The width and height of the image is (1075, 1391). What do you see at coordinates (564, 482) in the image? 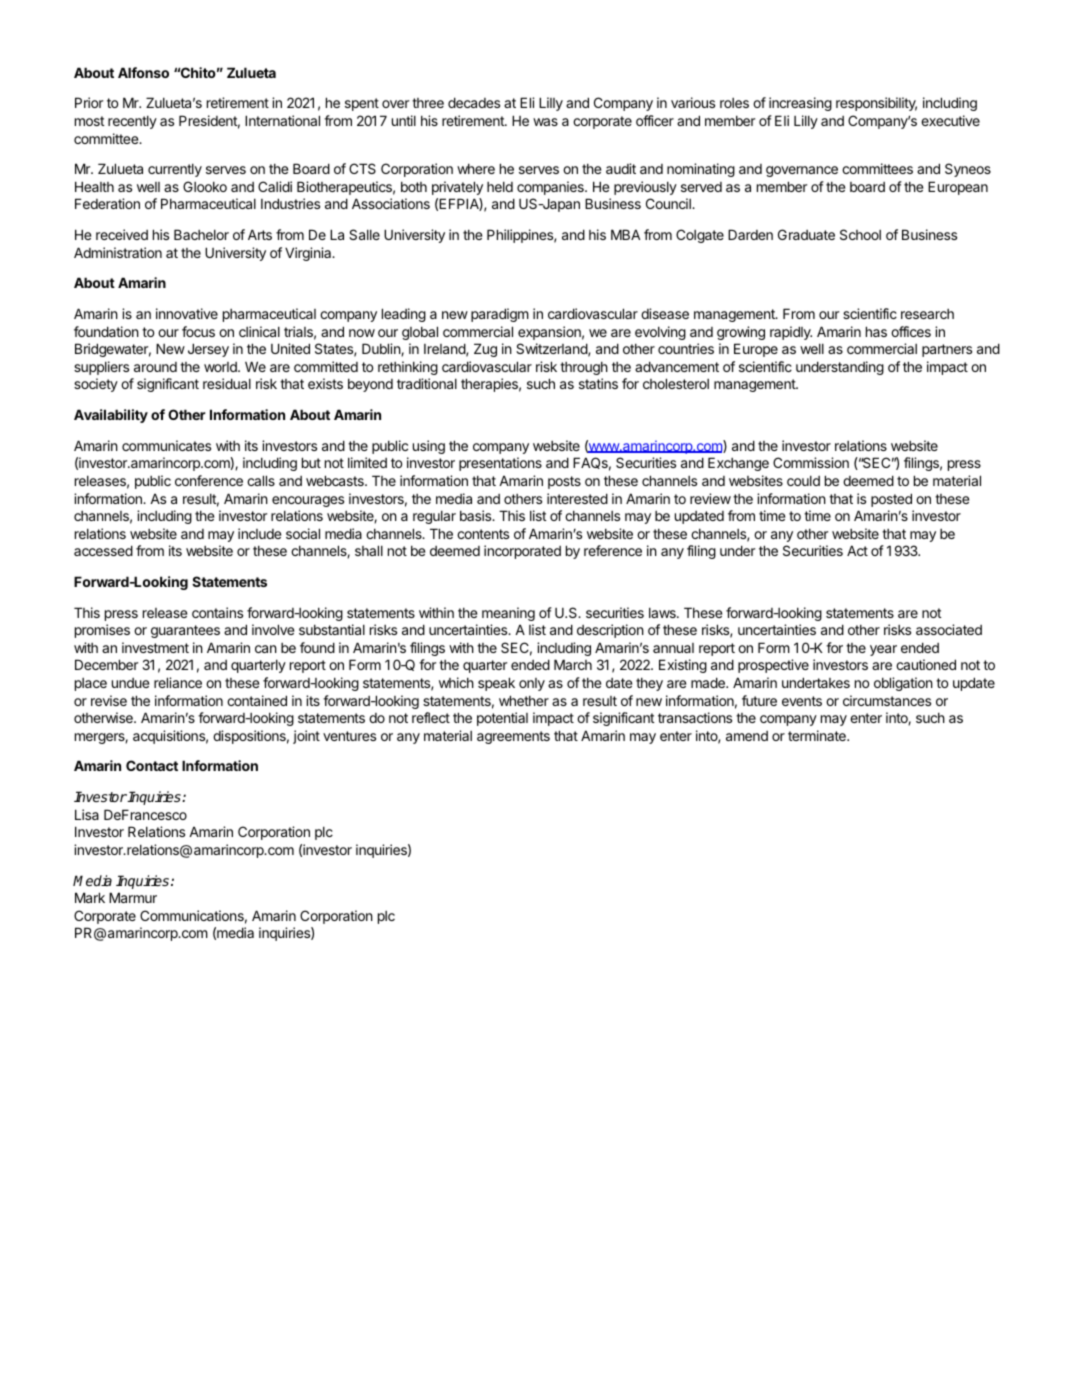
I see `posts` at bounding box center [564, 482].
